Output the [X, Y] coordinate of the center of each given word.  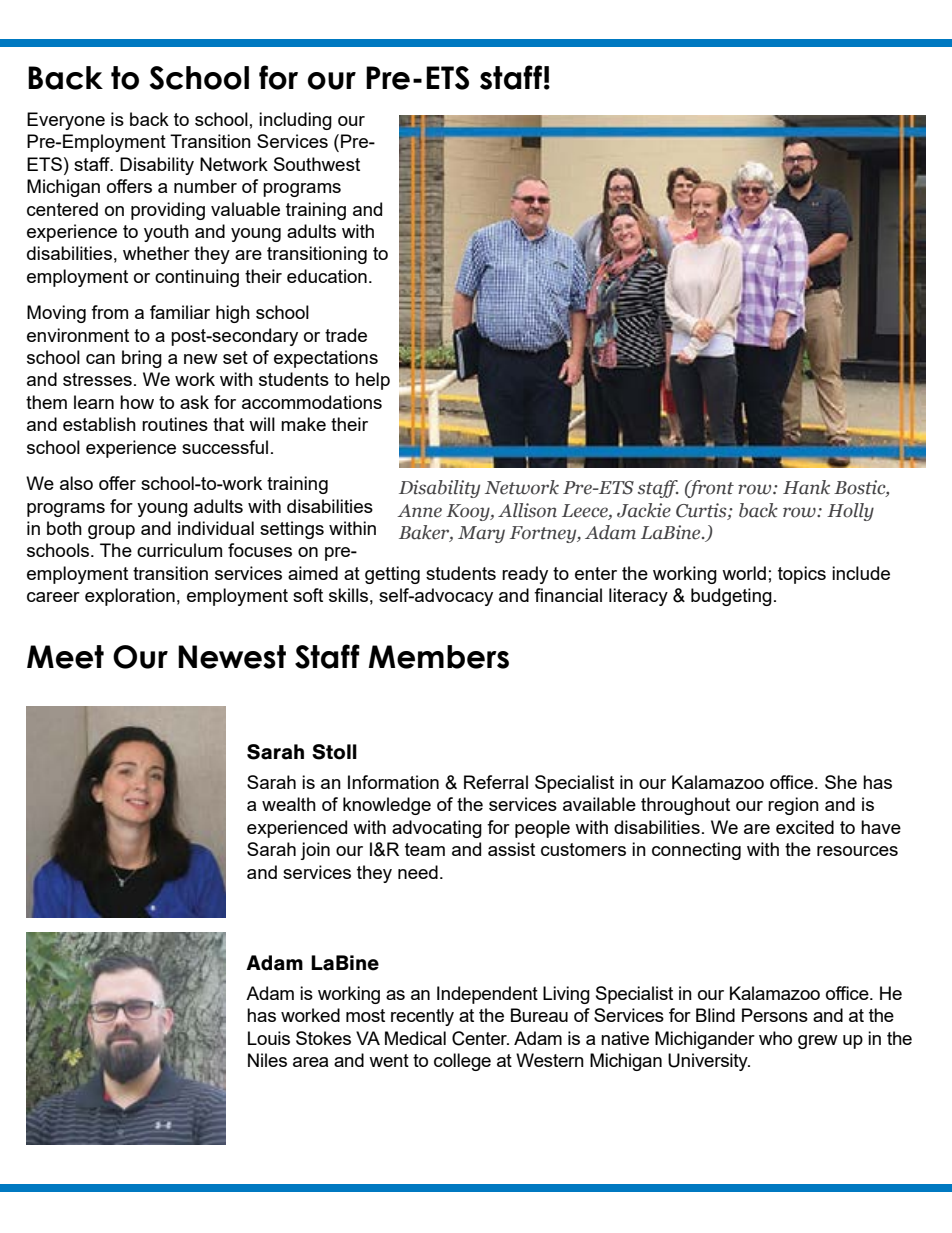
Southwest [317, 164]
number [205, 186]
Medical [415, 1038]
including [295, 121]
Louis [269, 1038]
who [775, 1038]
